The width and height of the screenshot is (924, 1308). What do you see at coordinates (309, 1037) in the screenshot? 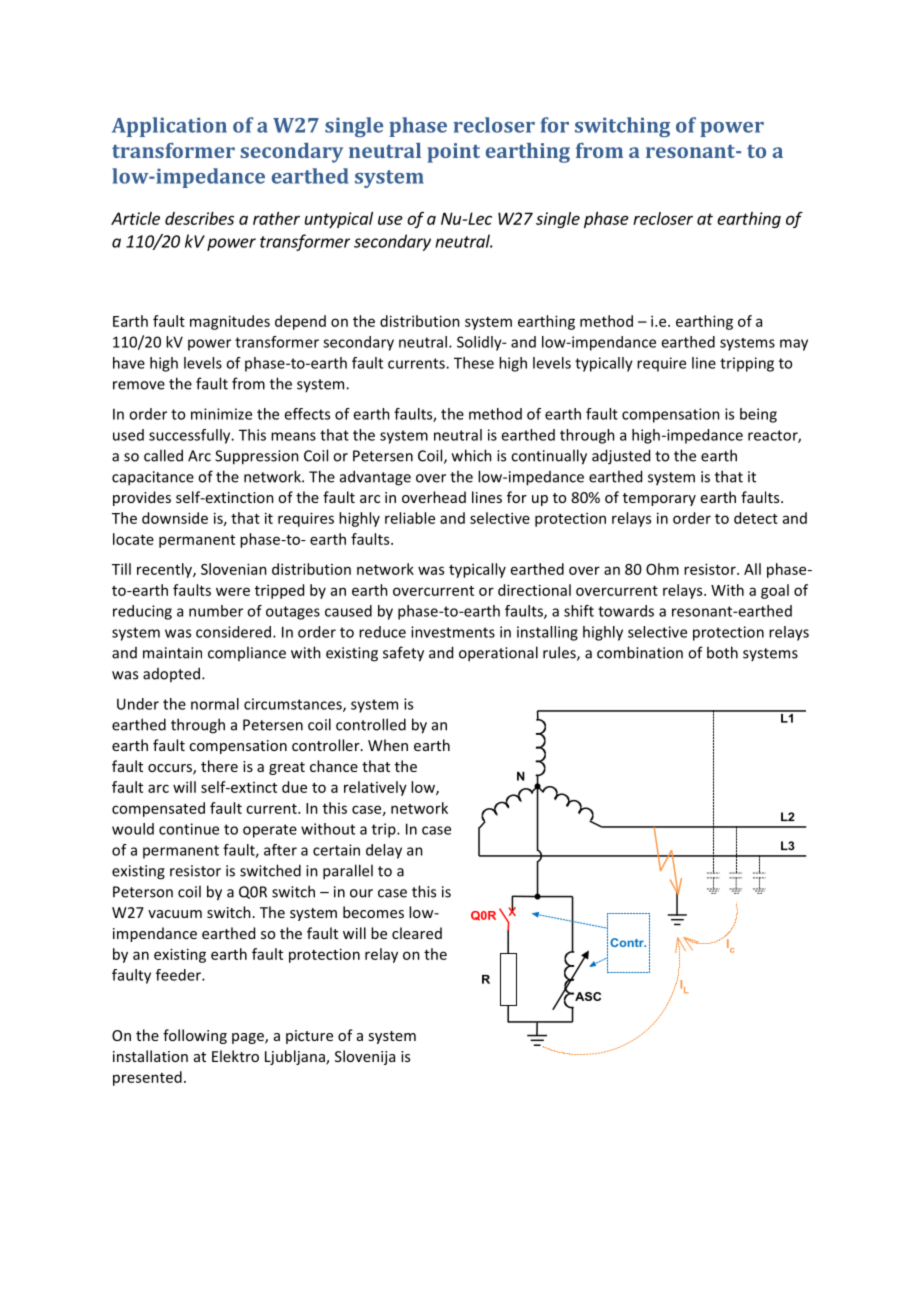
I see `picture` at bounding box center [309, 1037].
